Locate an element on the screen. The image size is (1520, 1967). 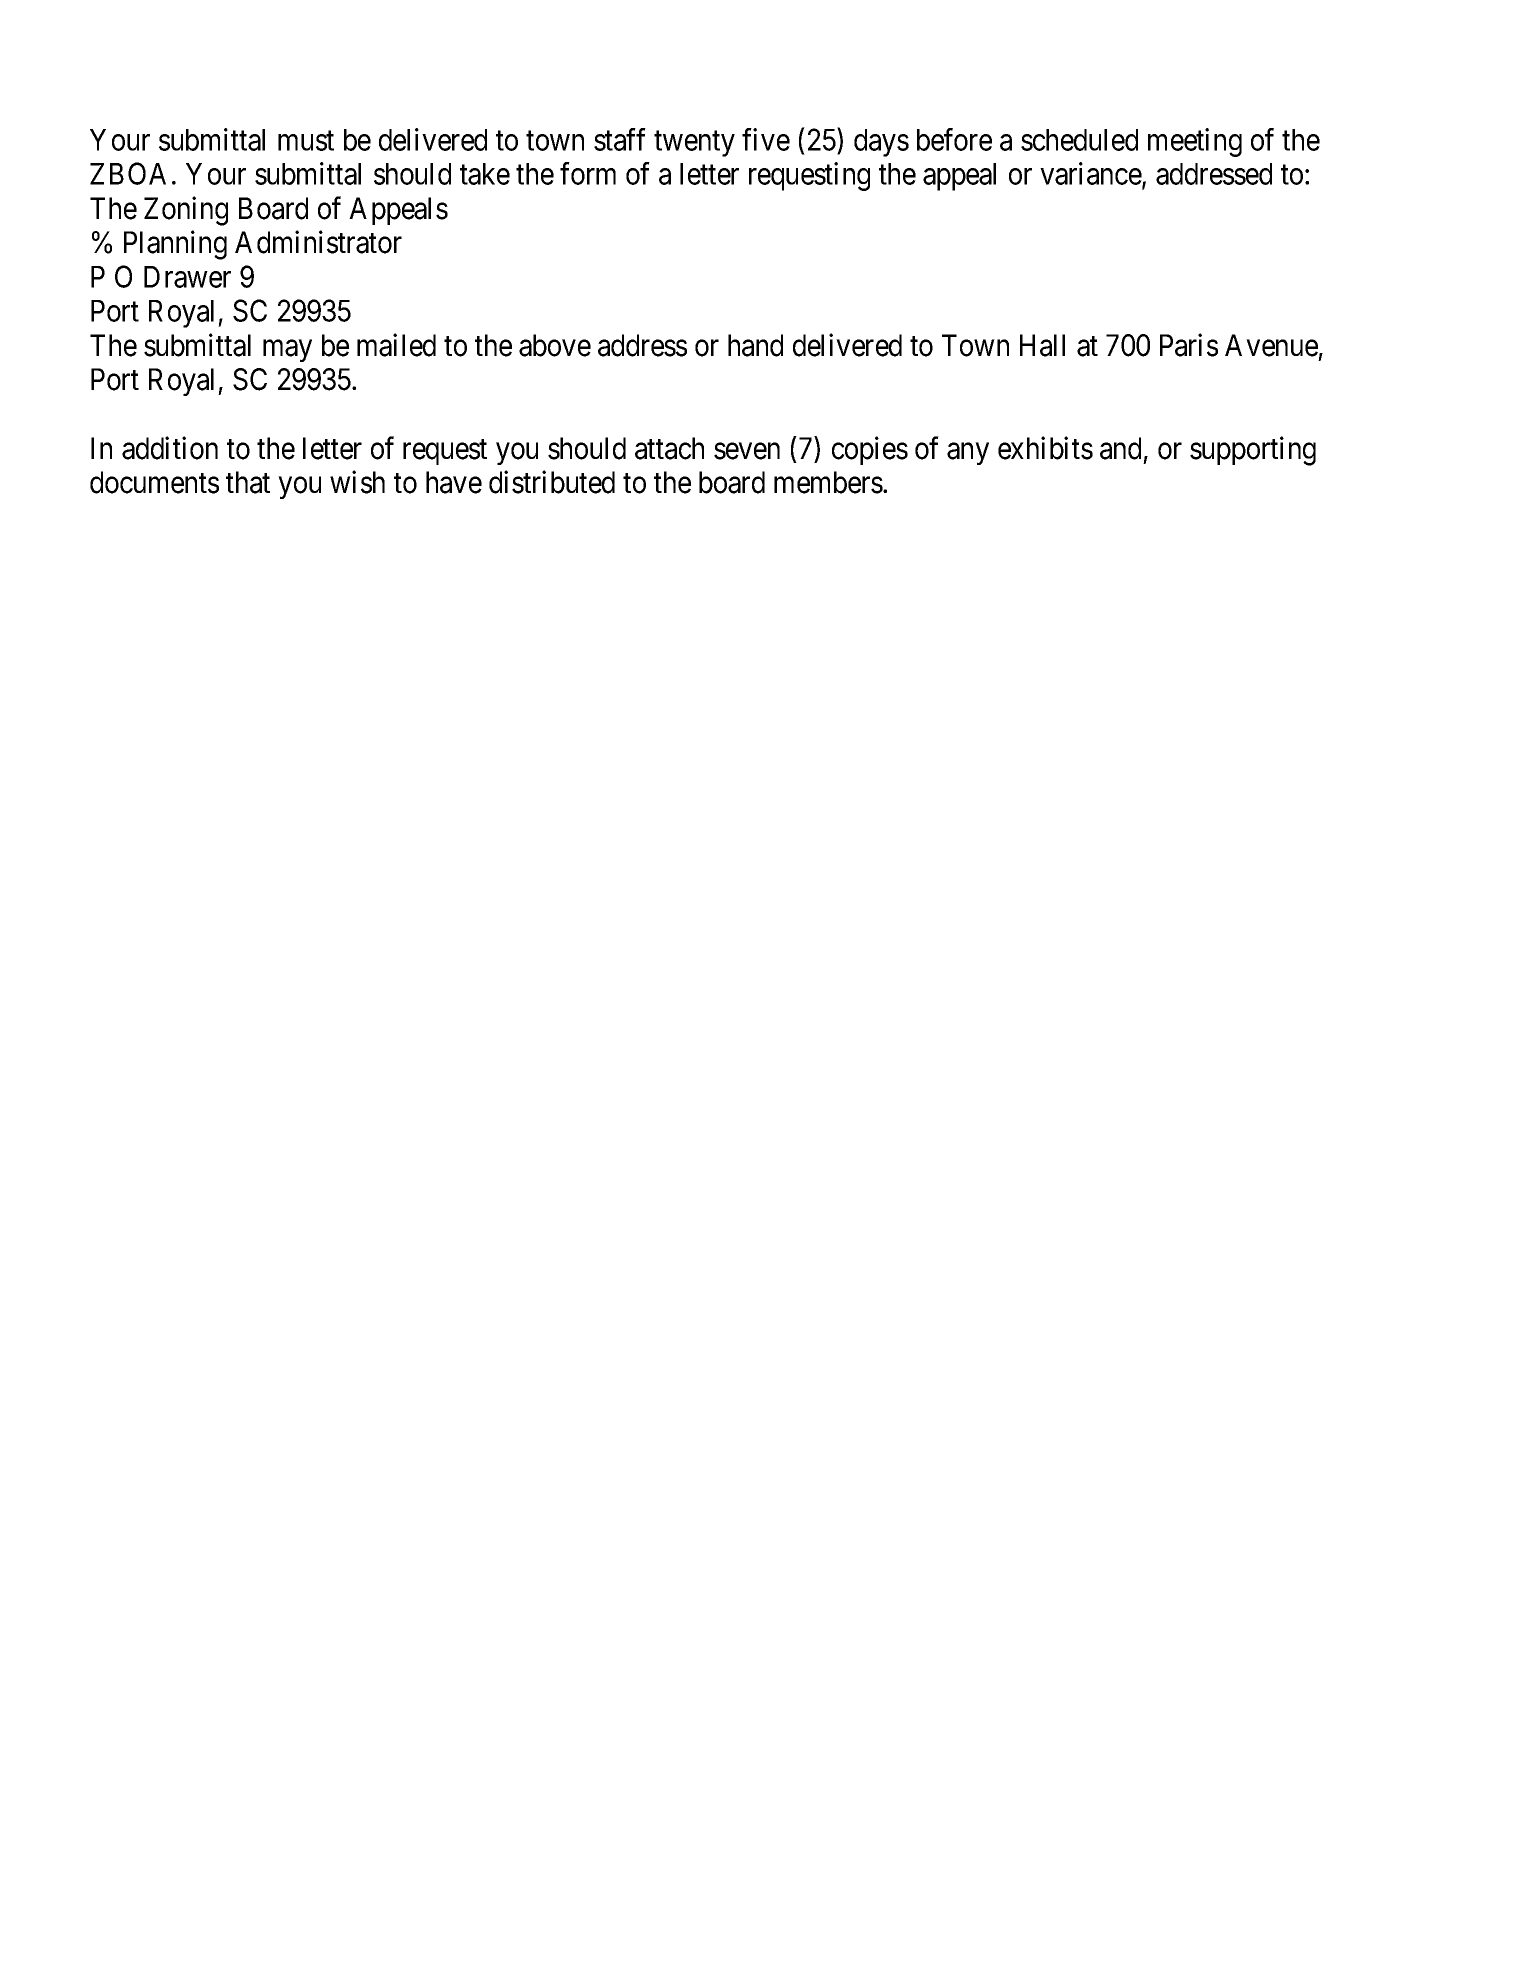
variance is located at coordinates (1091, 175).
